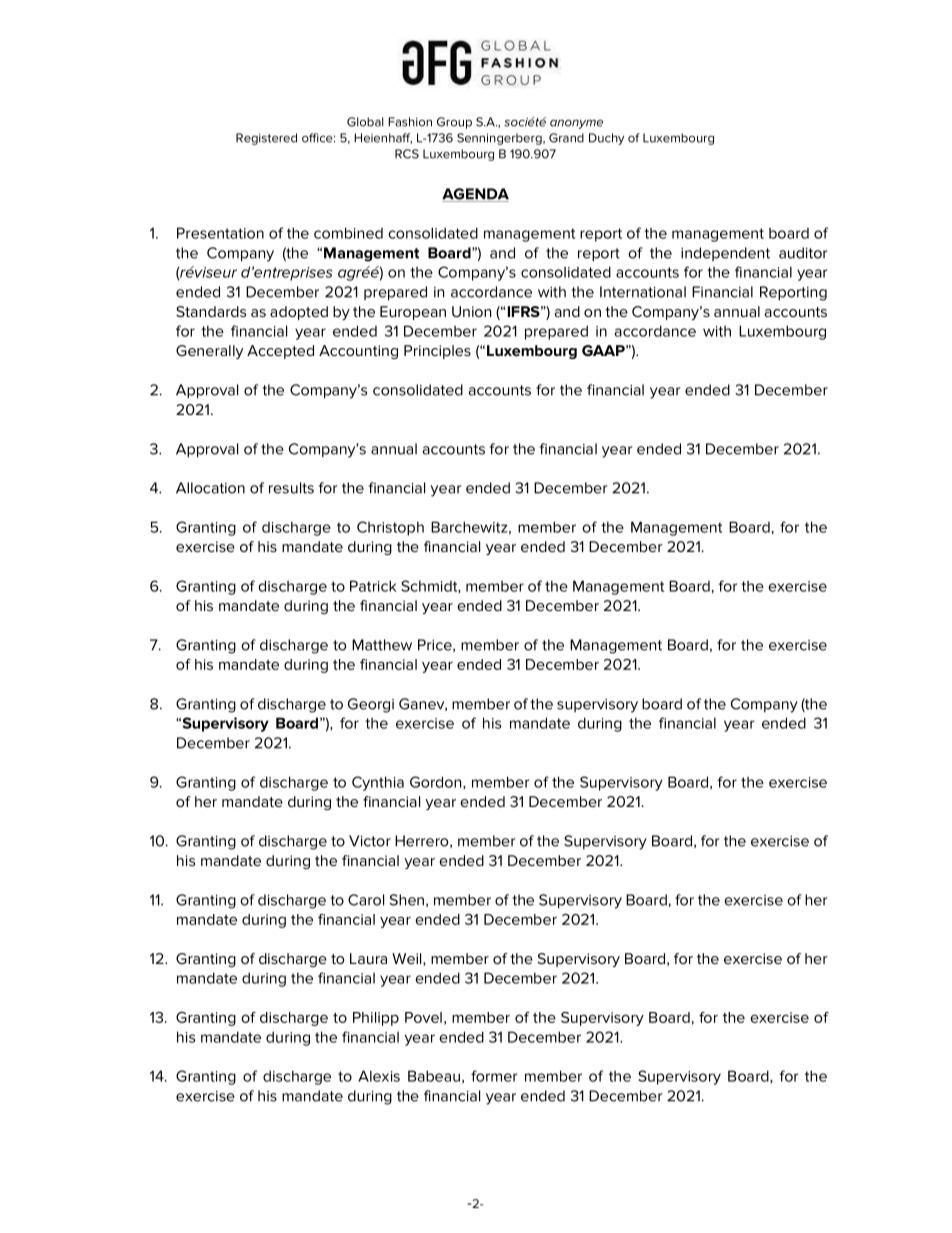 Image resolution: width=952 pixels, height=1233 pixels. I want to click on Patrick, so click(373, 586).
